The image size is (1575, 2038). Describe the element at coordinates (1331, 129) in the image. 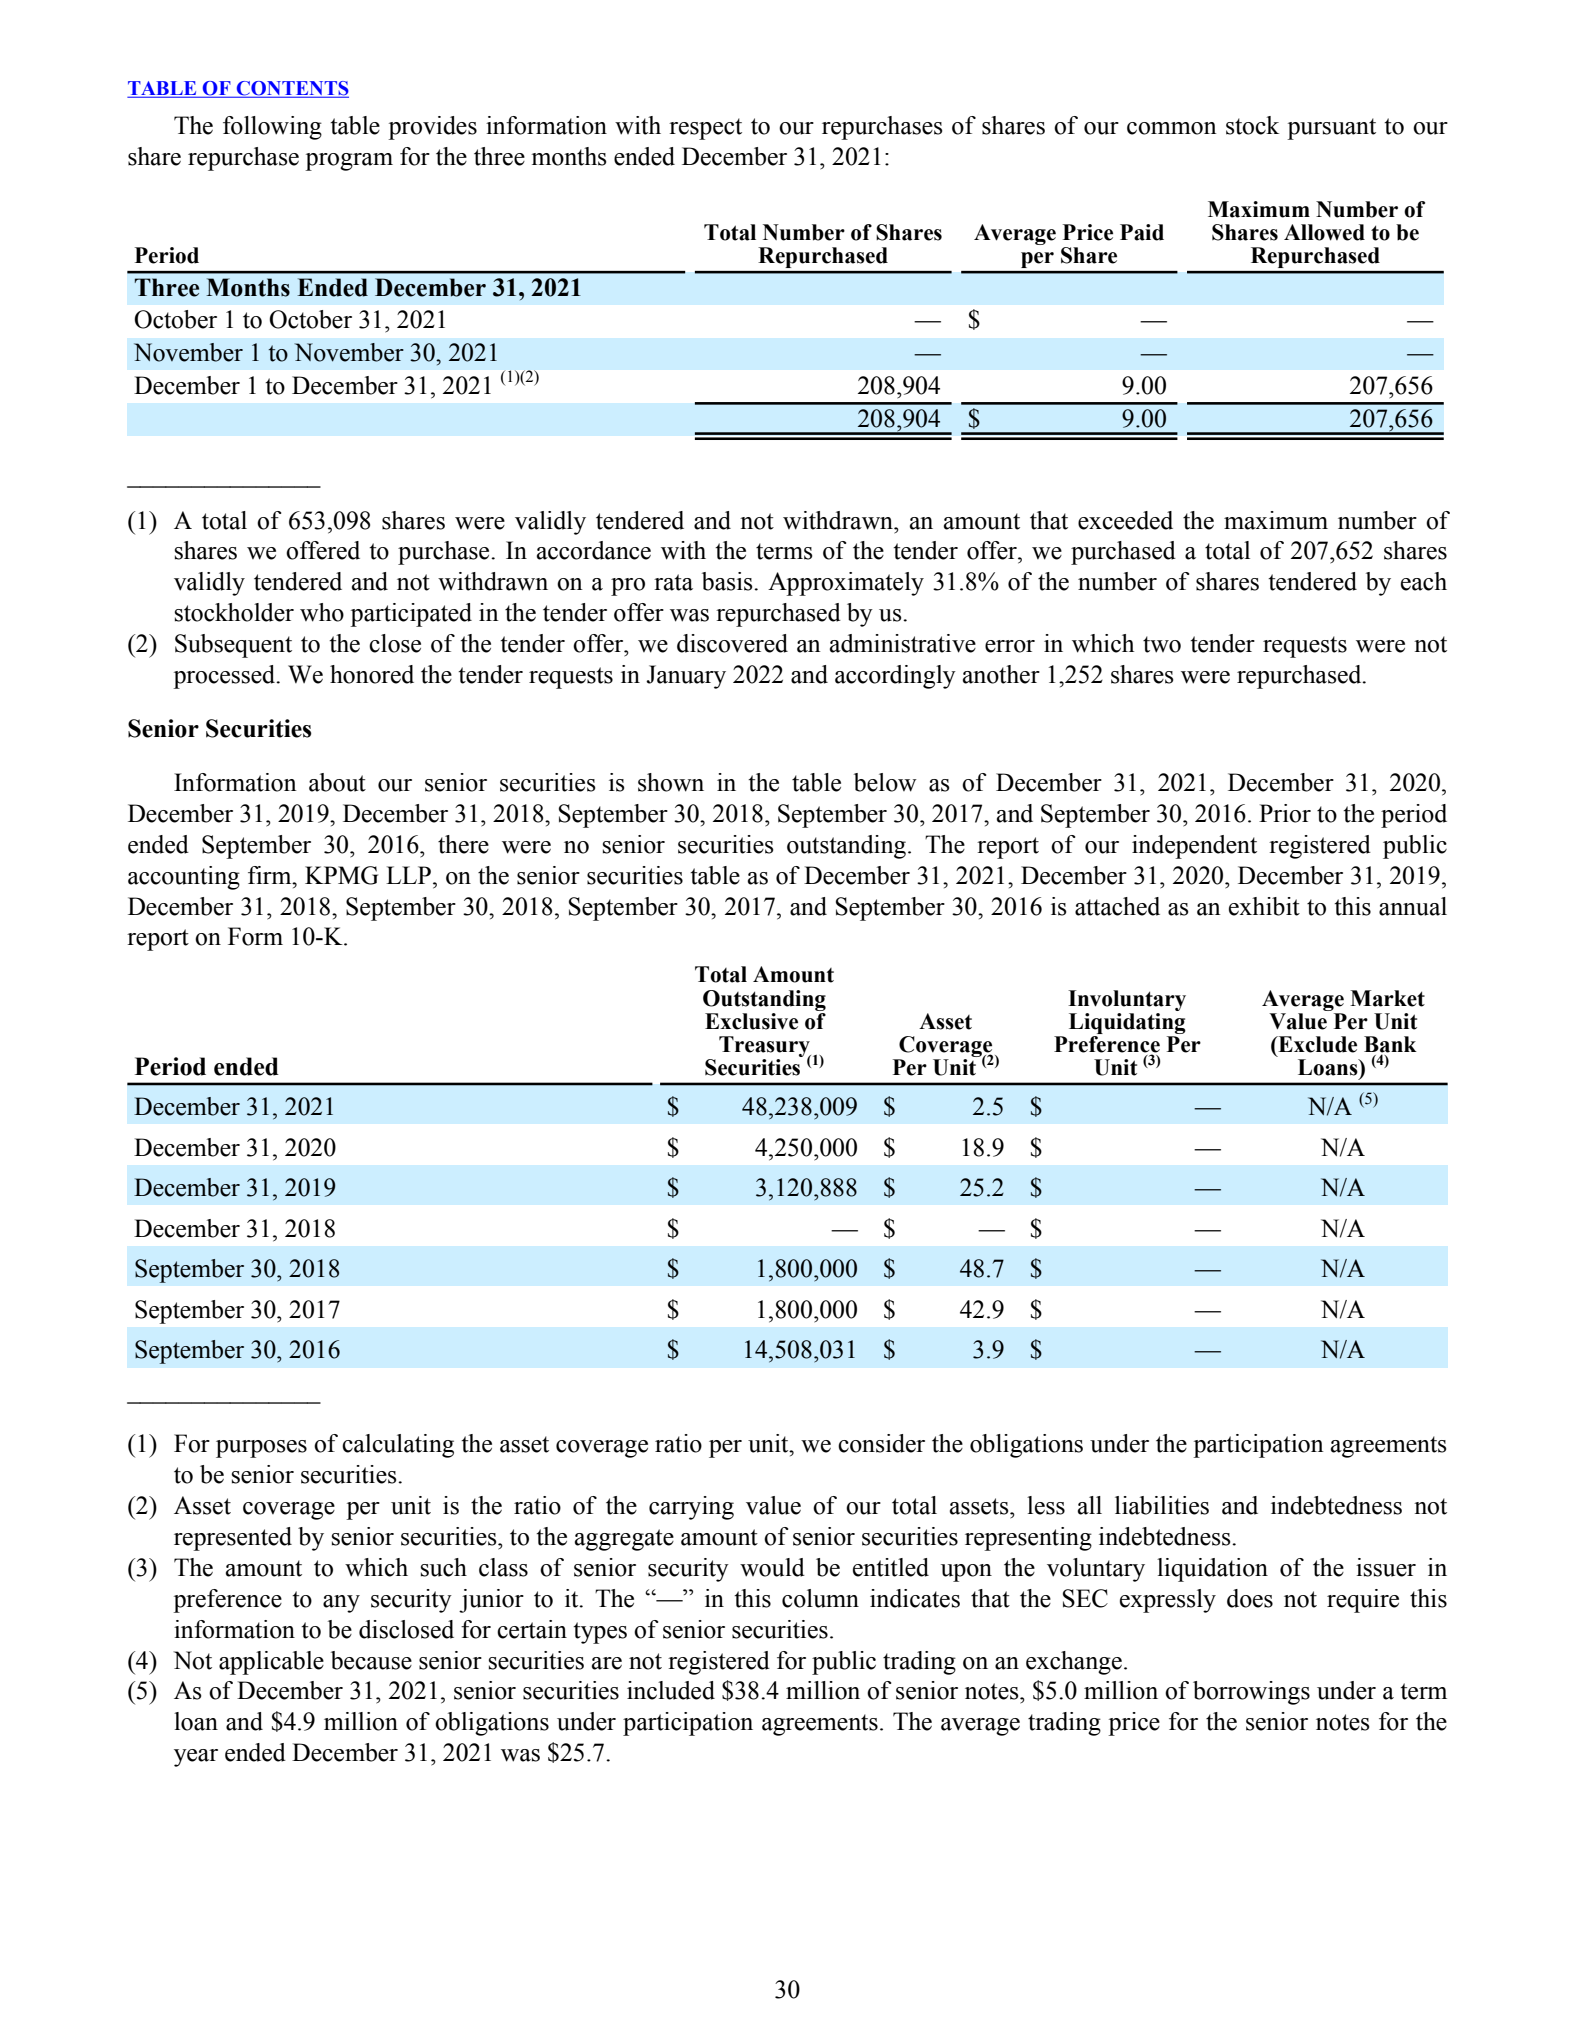

I see `pursuant` at that location.
